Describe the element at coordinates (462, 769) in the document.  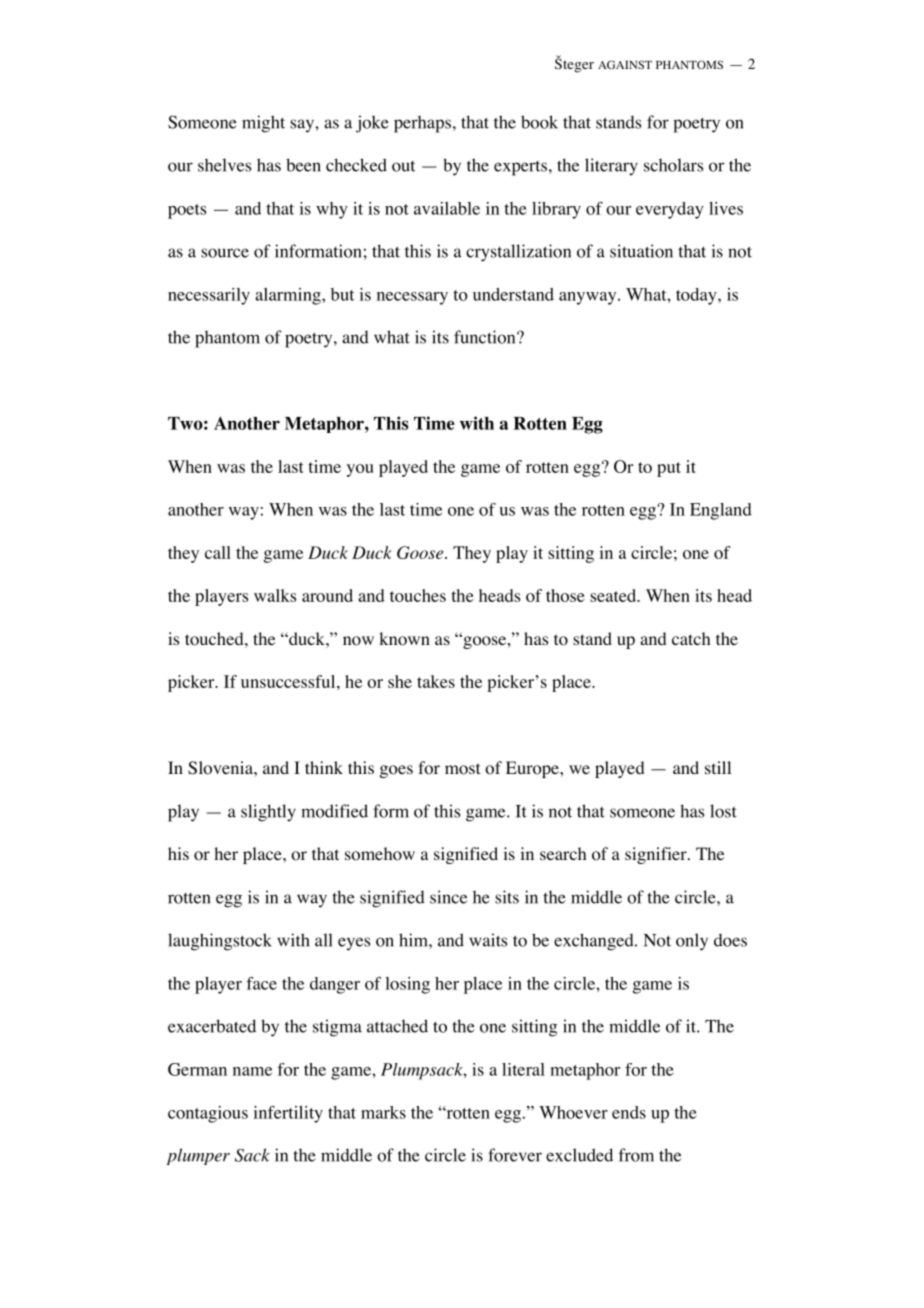
I see `most` at that location.
